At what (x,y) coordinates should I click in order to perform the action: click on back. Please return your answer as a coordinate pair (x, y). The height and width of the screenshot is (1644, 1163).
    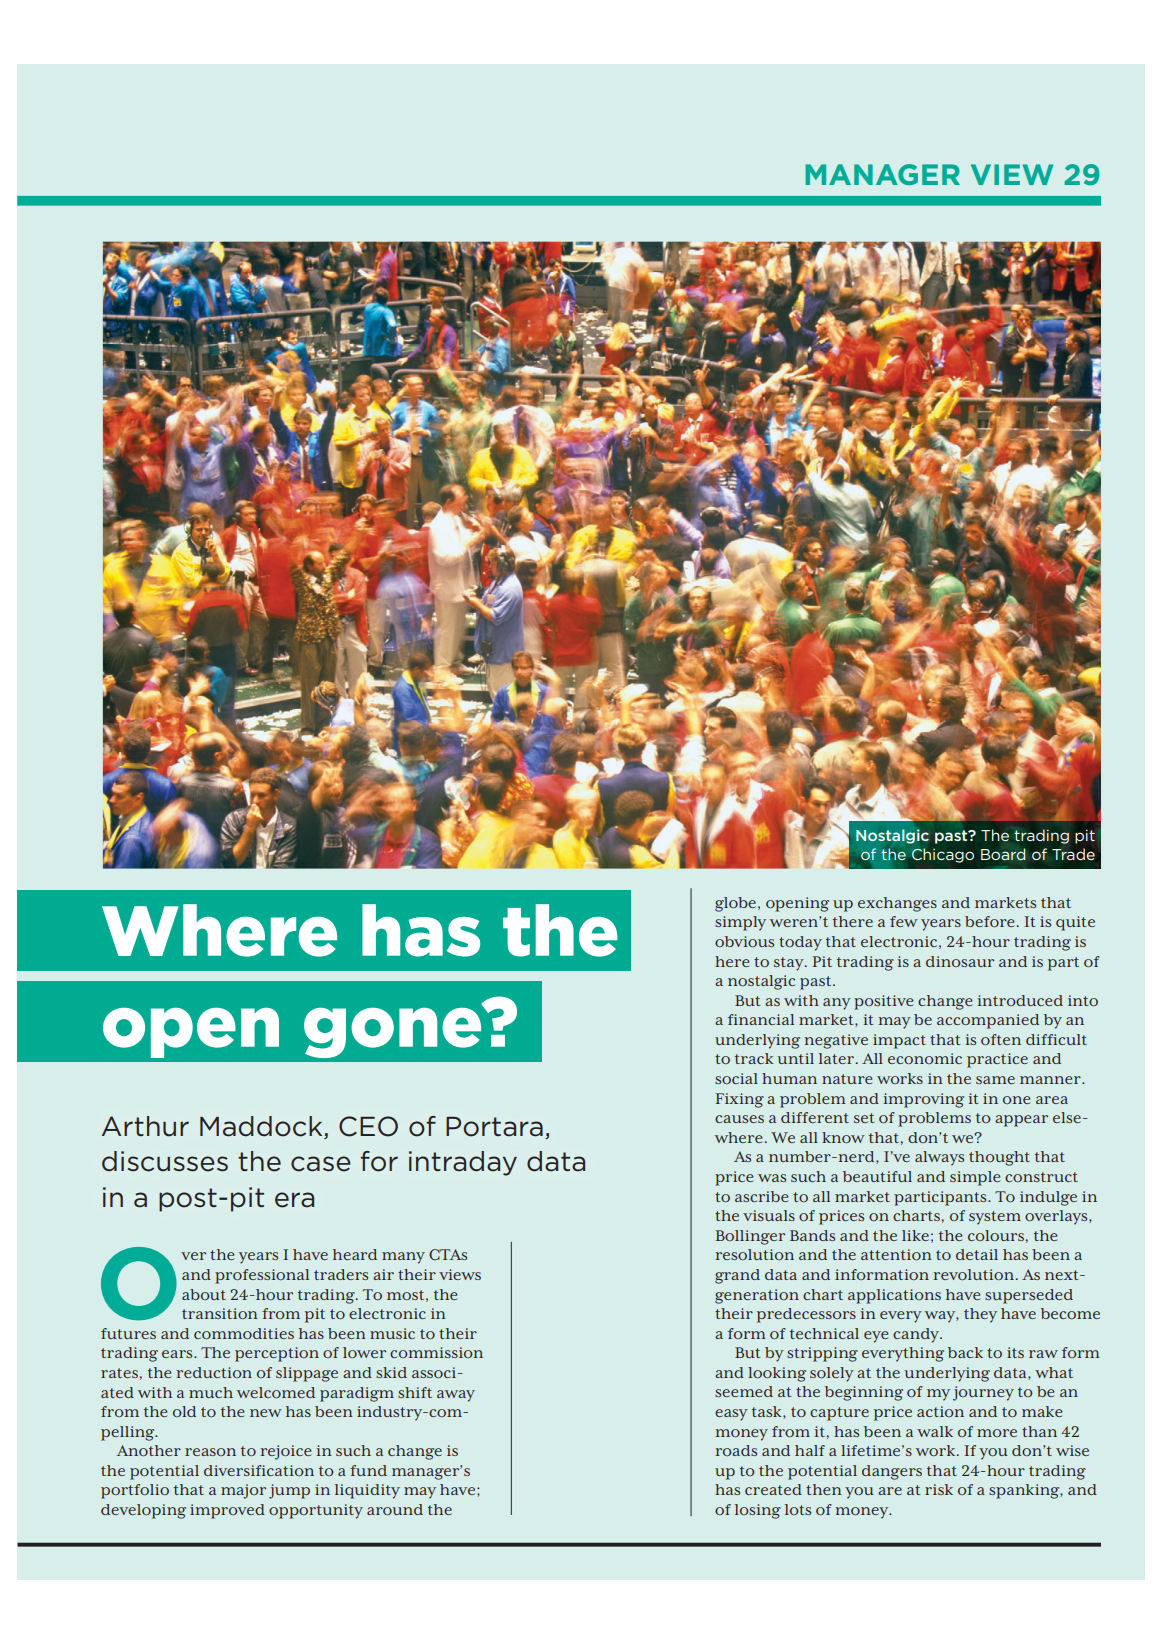
    Looking at the image, I should click on (965, 1352).
